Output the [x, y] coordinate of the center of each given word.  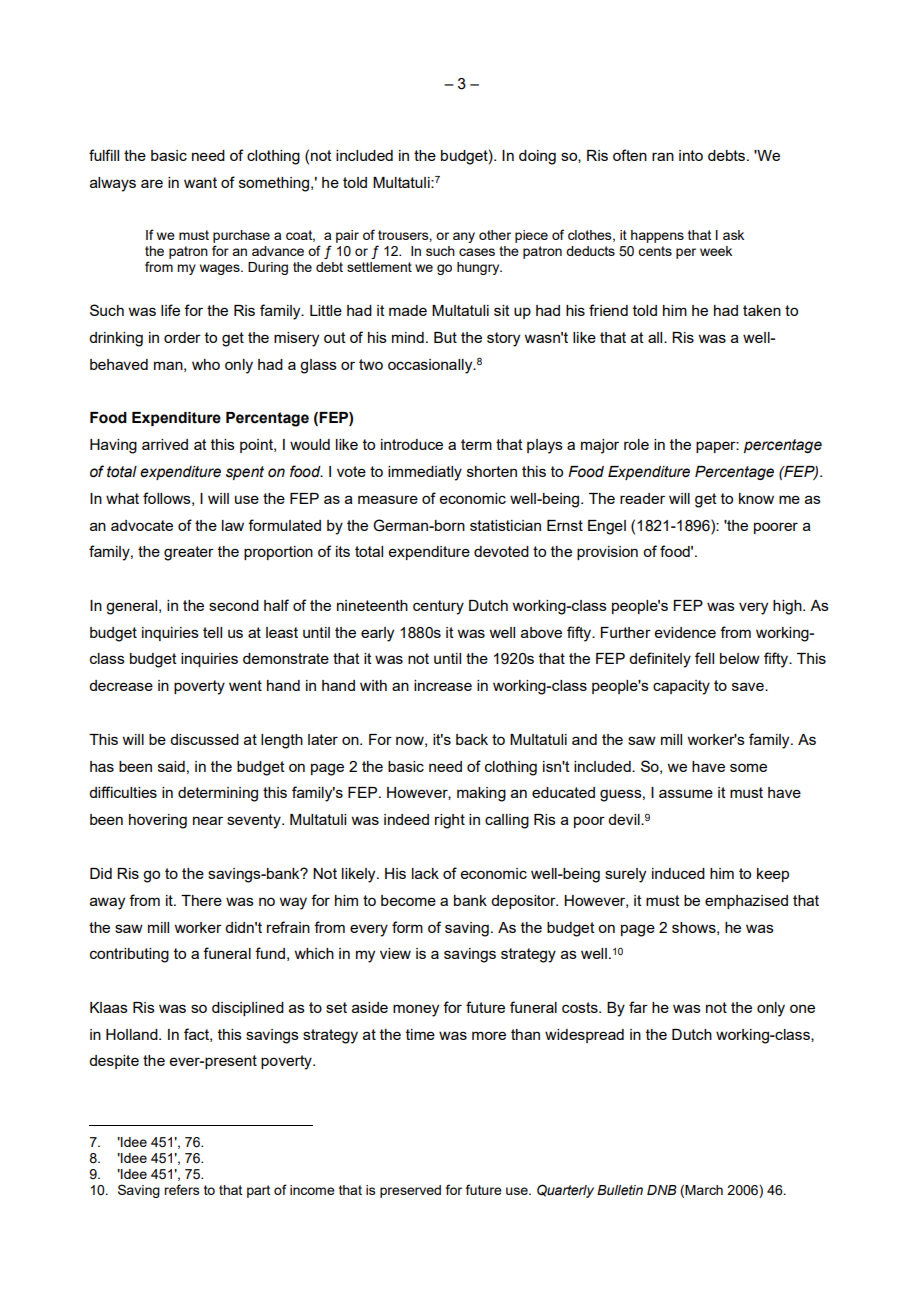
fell [704, 658]
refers [182, 1189]
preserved [410, 1191]
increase [443, 685]
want [200, 182]
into [691, 155]
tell [212, 632]
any [464, 237]
